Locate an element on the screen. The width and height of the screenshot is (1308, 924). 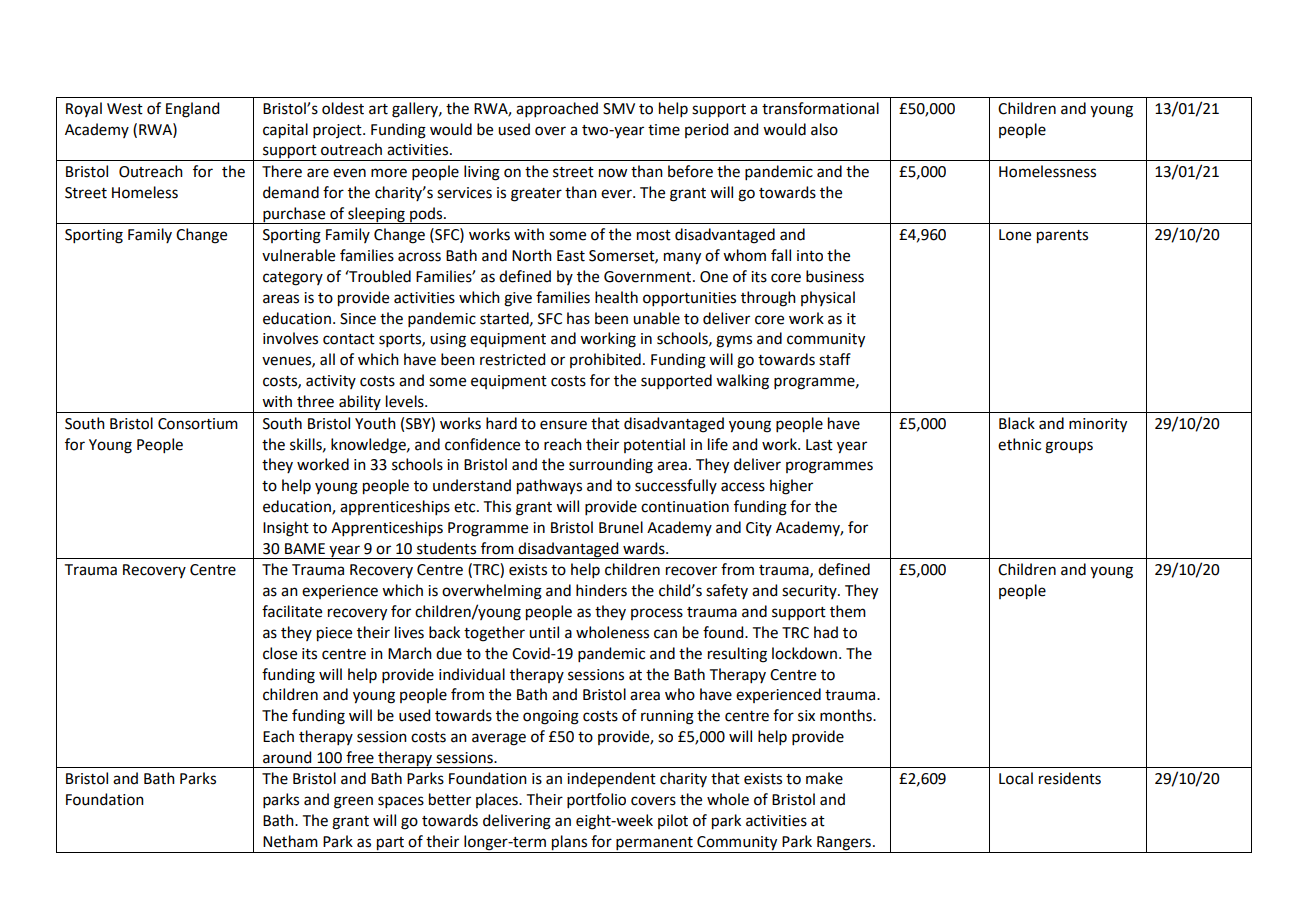
Local is located at coordinates (1016, 778).
